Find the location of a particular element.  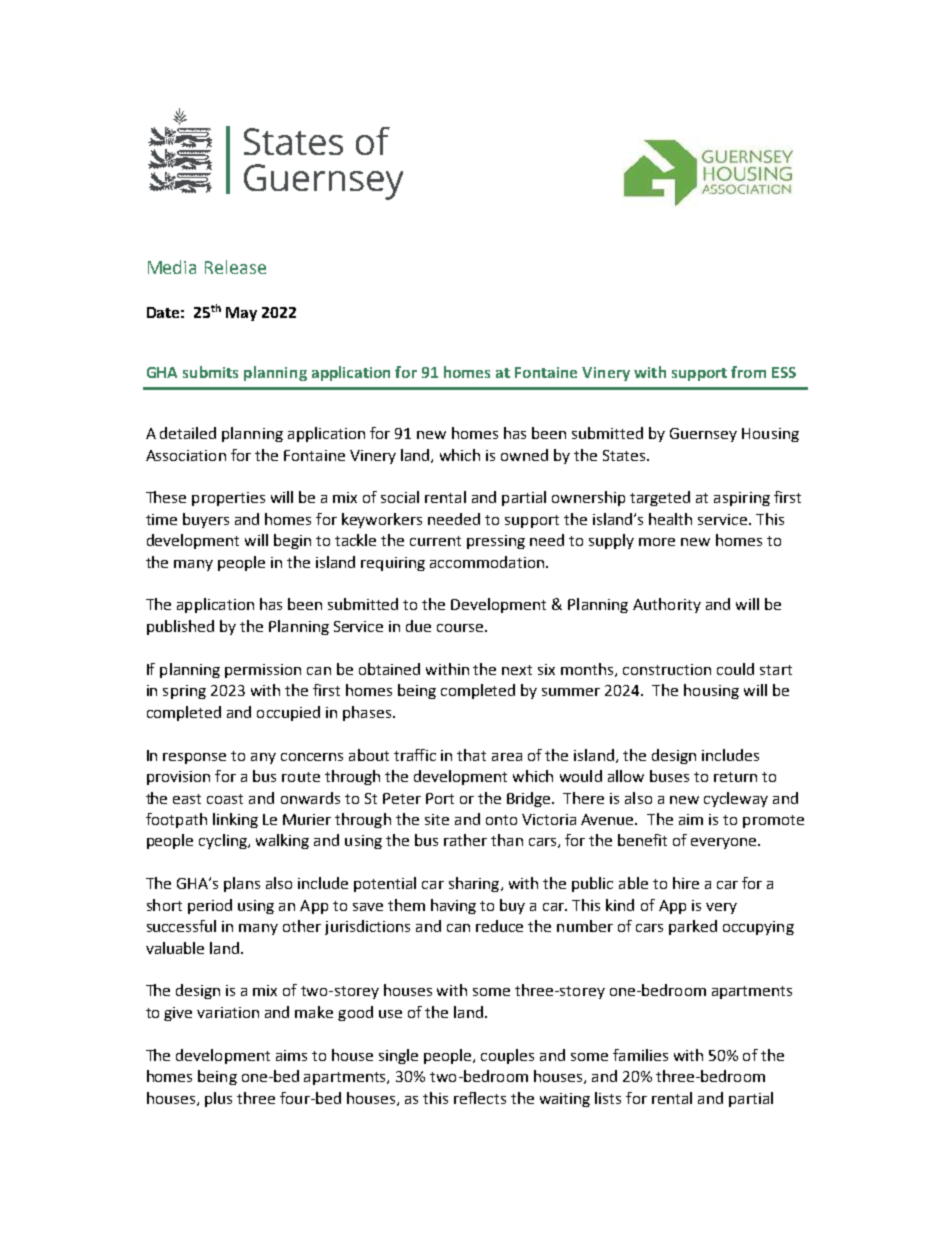

Association is located at coordinates (186, 455).
